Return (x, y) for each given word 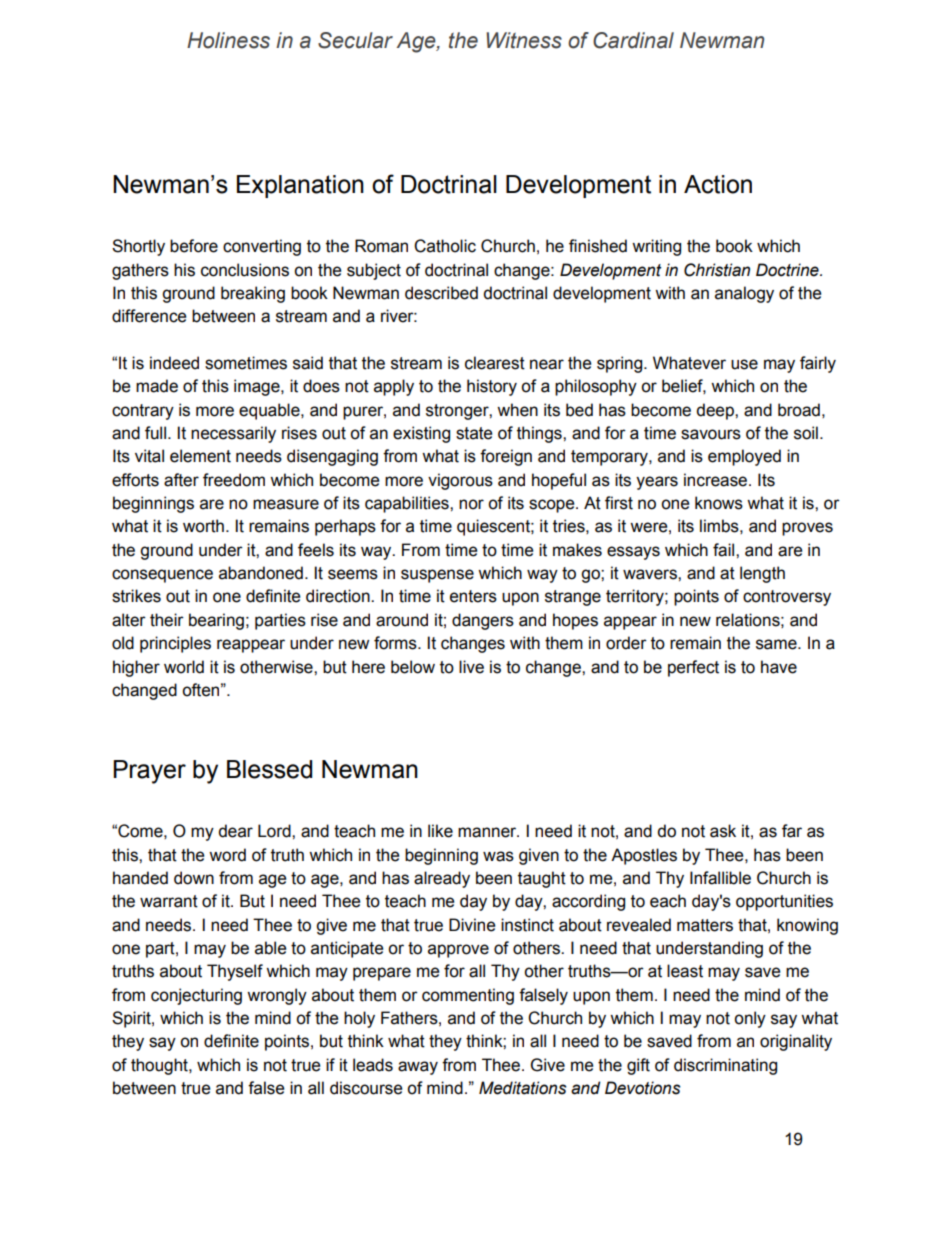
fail (725, 550)
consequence (162, 576)
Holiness (228, 40)
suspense (437, 576)
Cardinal (633, 40)
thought (160, 1066)
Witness (524, 40)
